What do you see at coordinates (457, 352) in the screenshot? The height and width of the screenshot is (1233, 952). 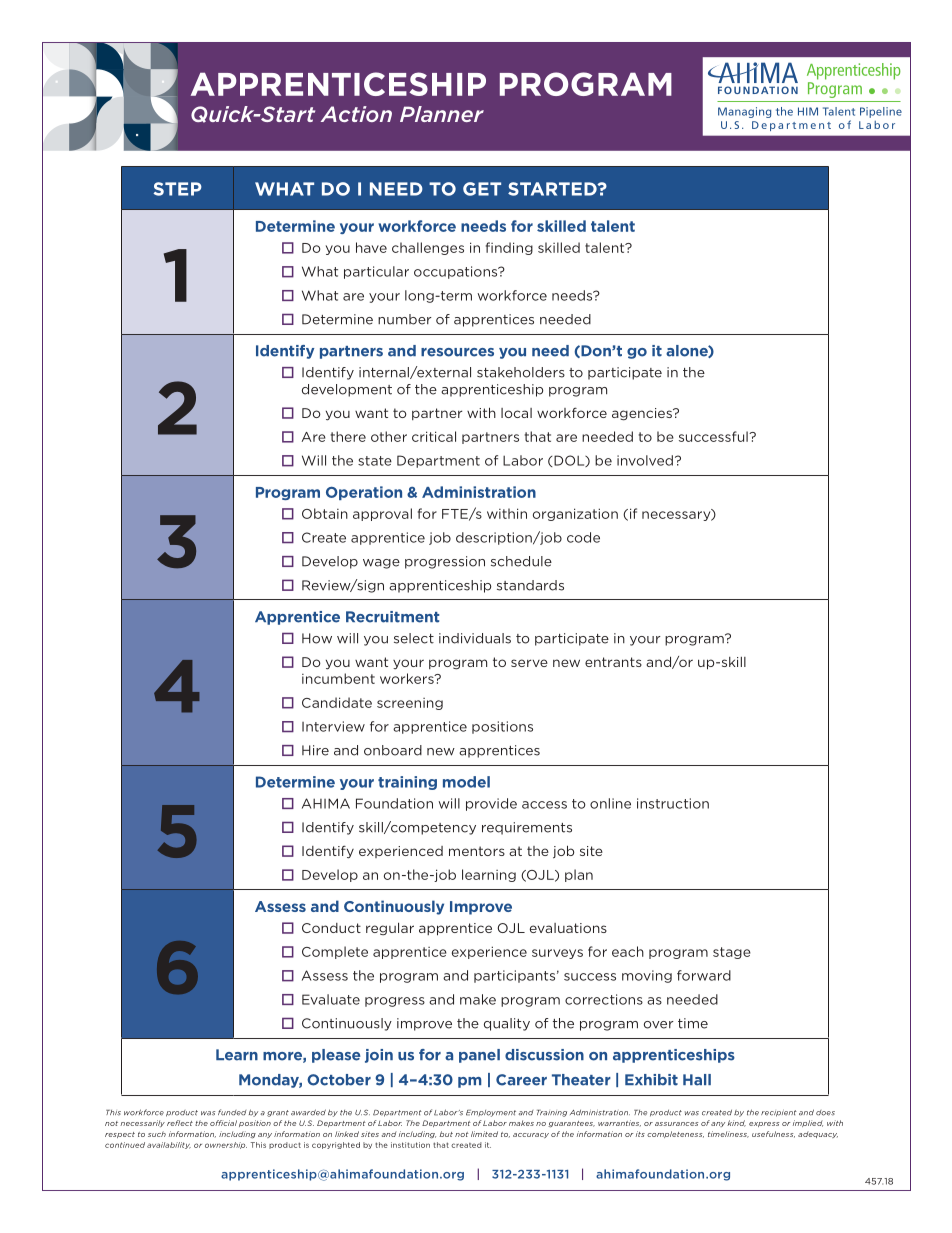 I see `resources` at bounding box center [457, 352].
